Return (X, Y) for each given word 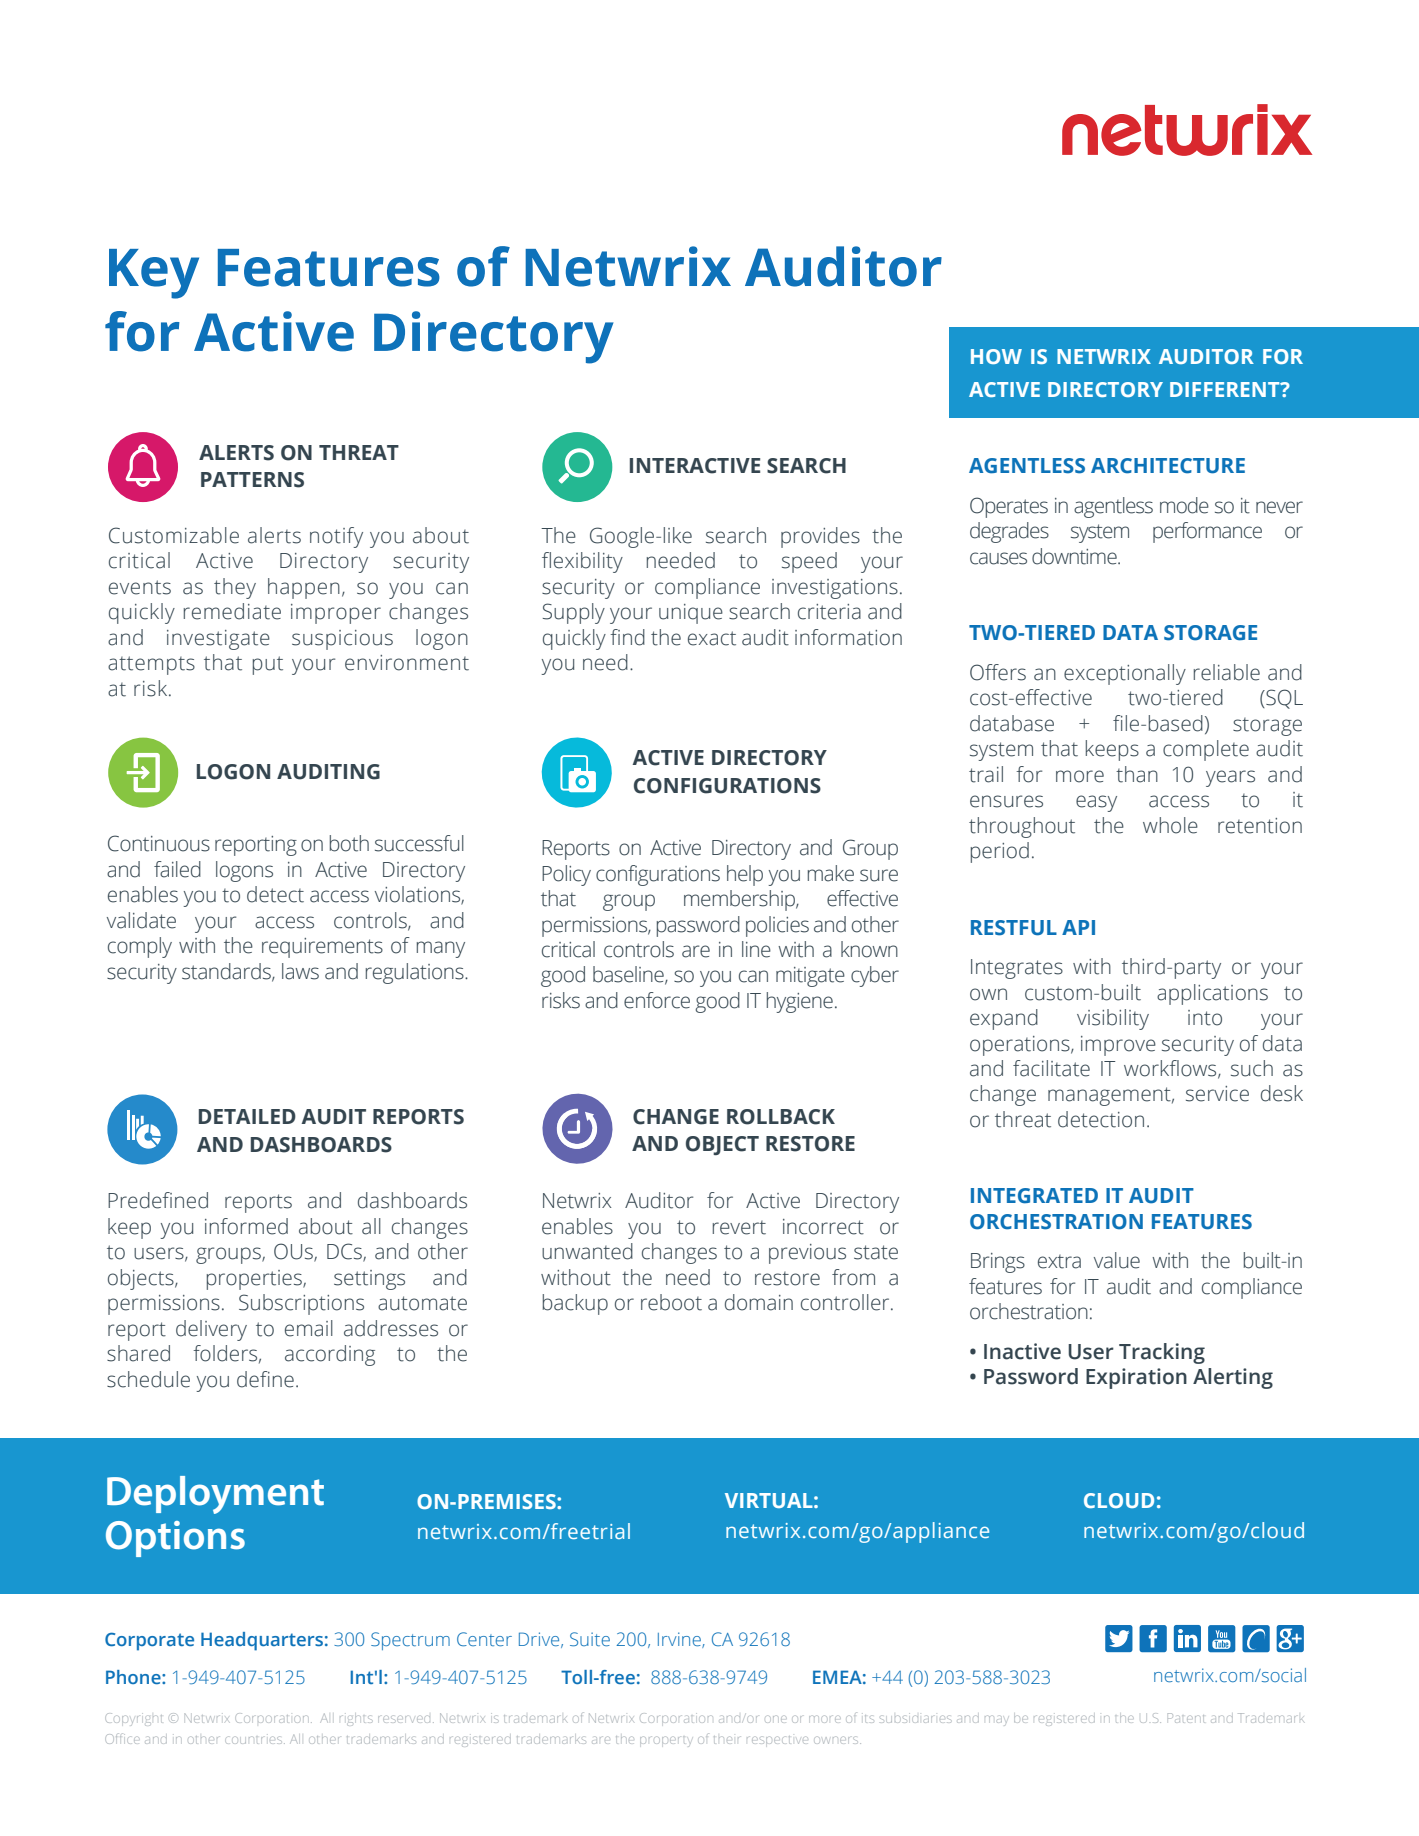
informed (246, 1226)
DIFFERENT (1226, 389)
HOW (996, 356)
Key (154, 274)
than (1137, 774)
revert (739, 1228)
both (349, 843)
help (745, 875)
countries (255, 1740)
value (1117, 1260)
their (726, 1740)
